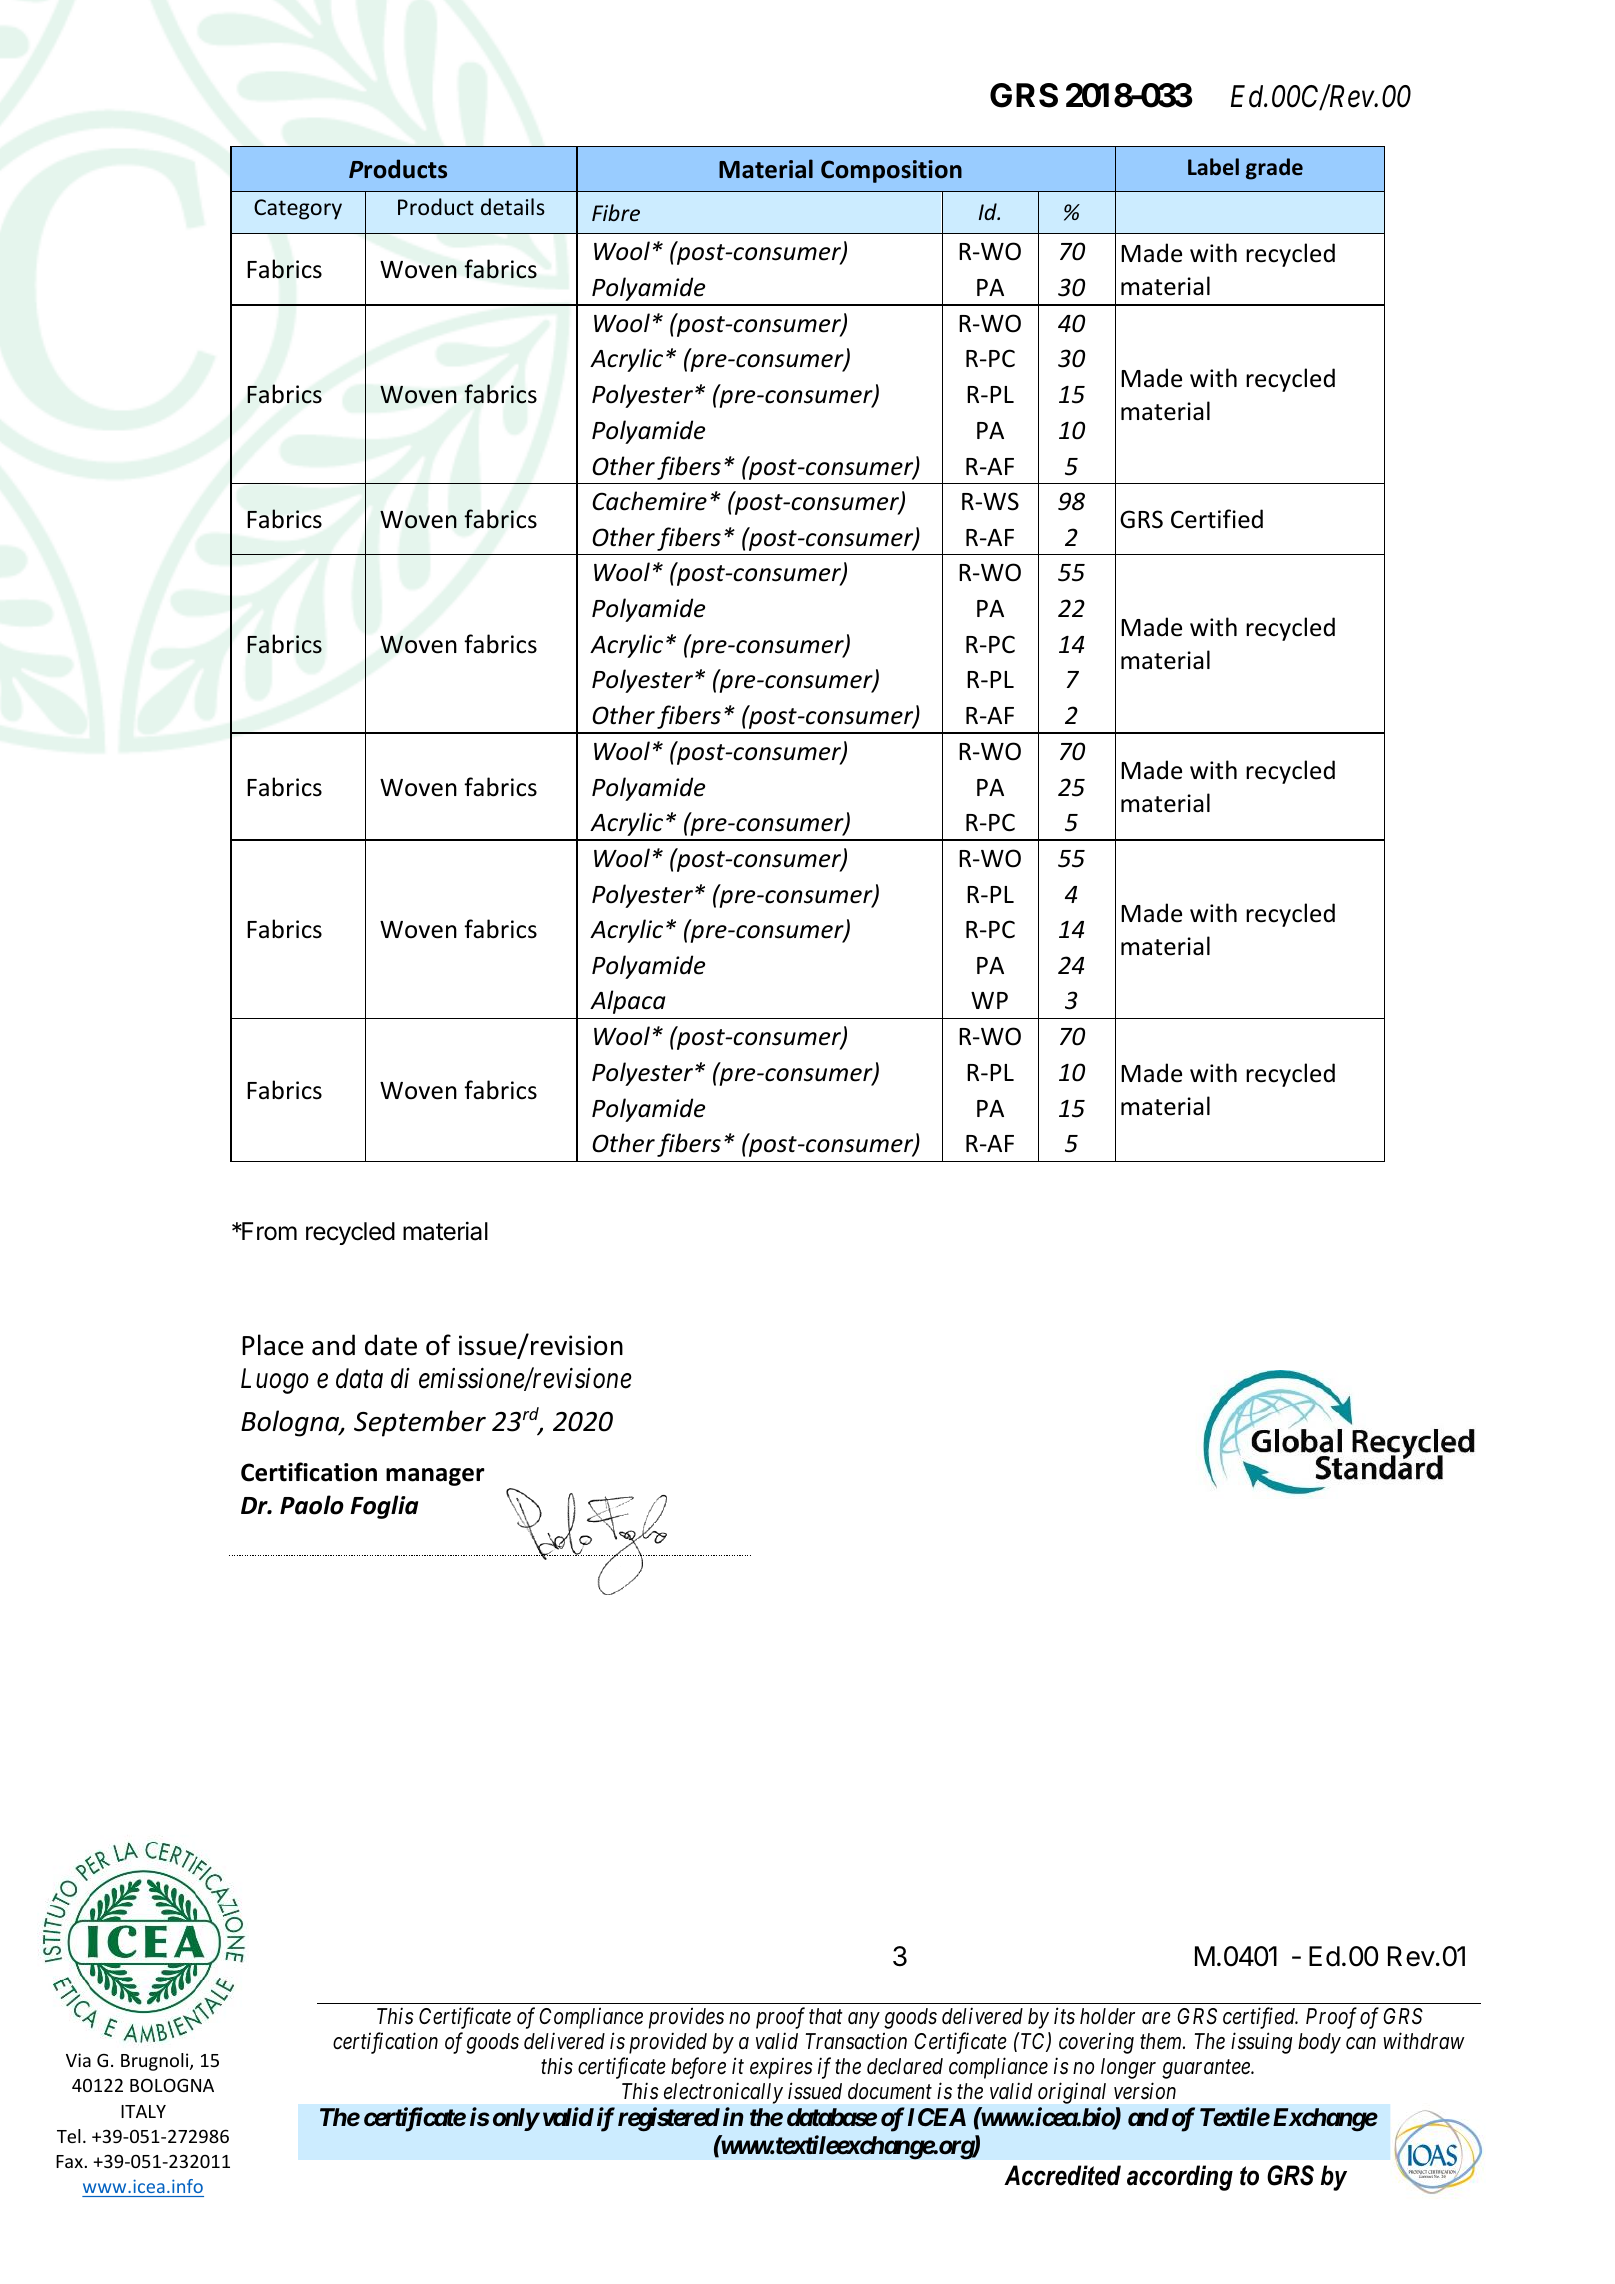  Describe the element at coordinates (1064, 2016) in the page. I see `its` at that location.
